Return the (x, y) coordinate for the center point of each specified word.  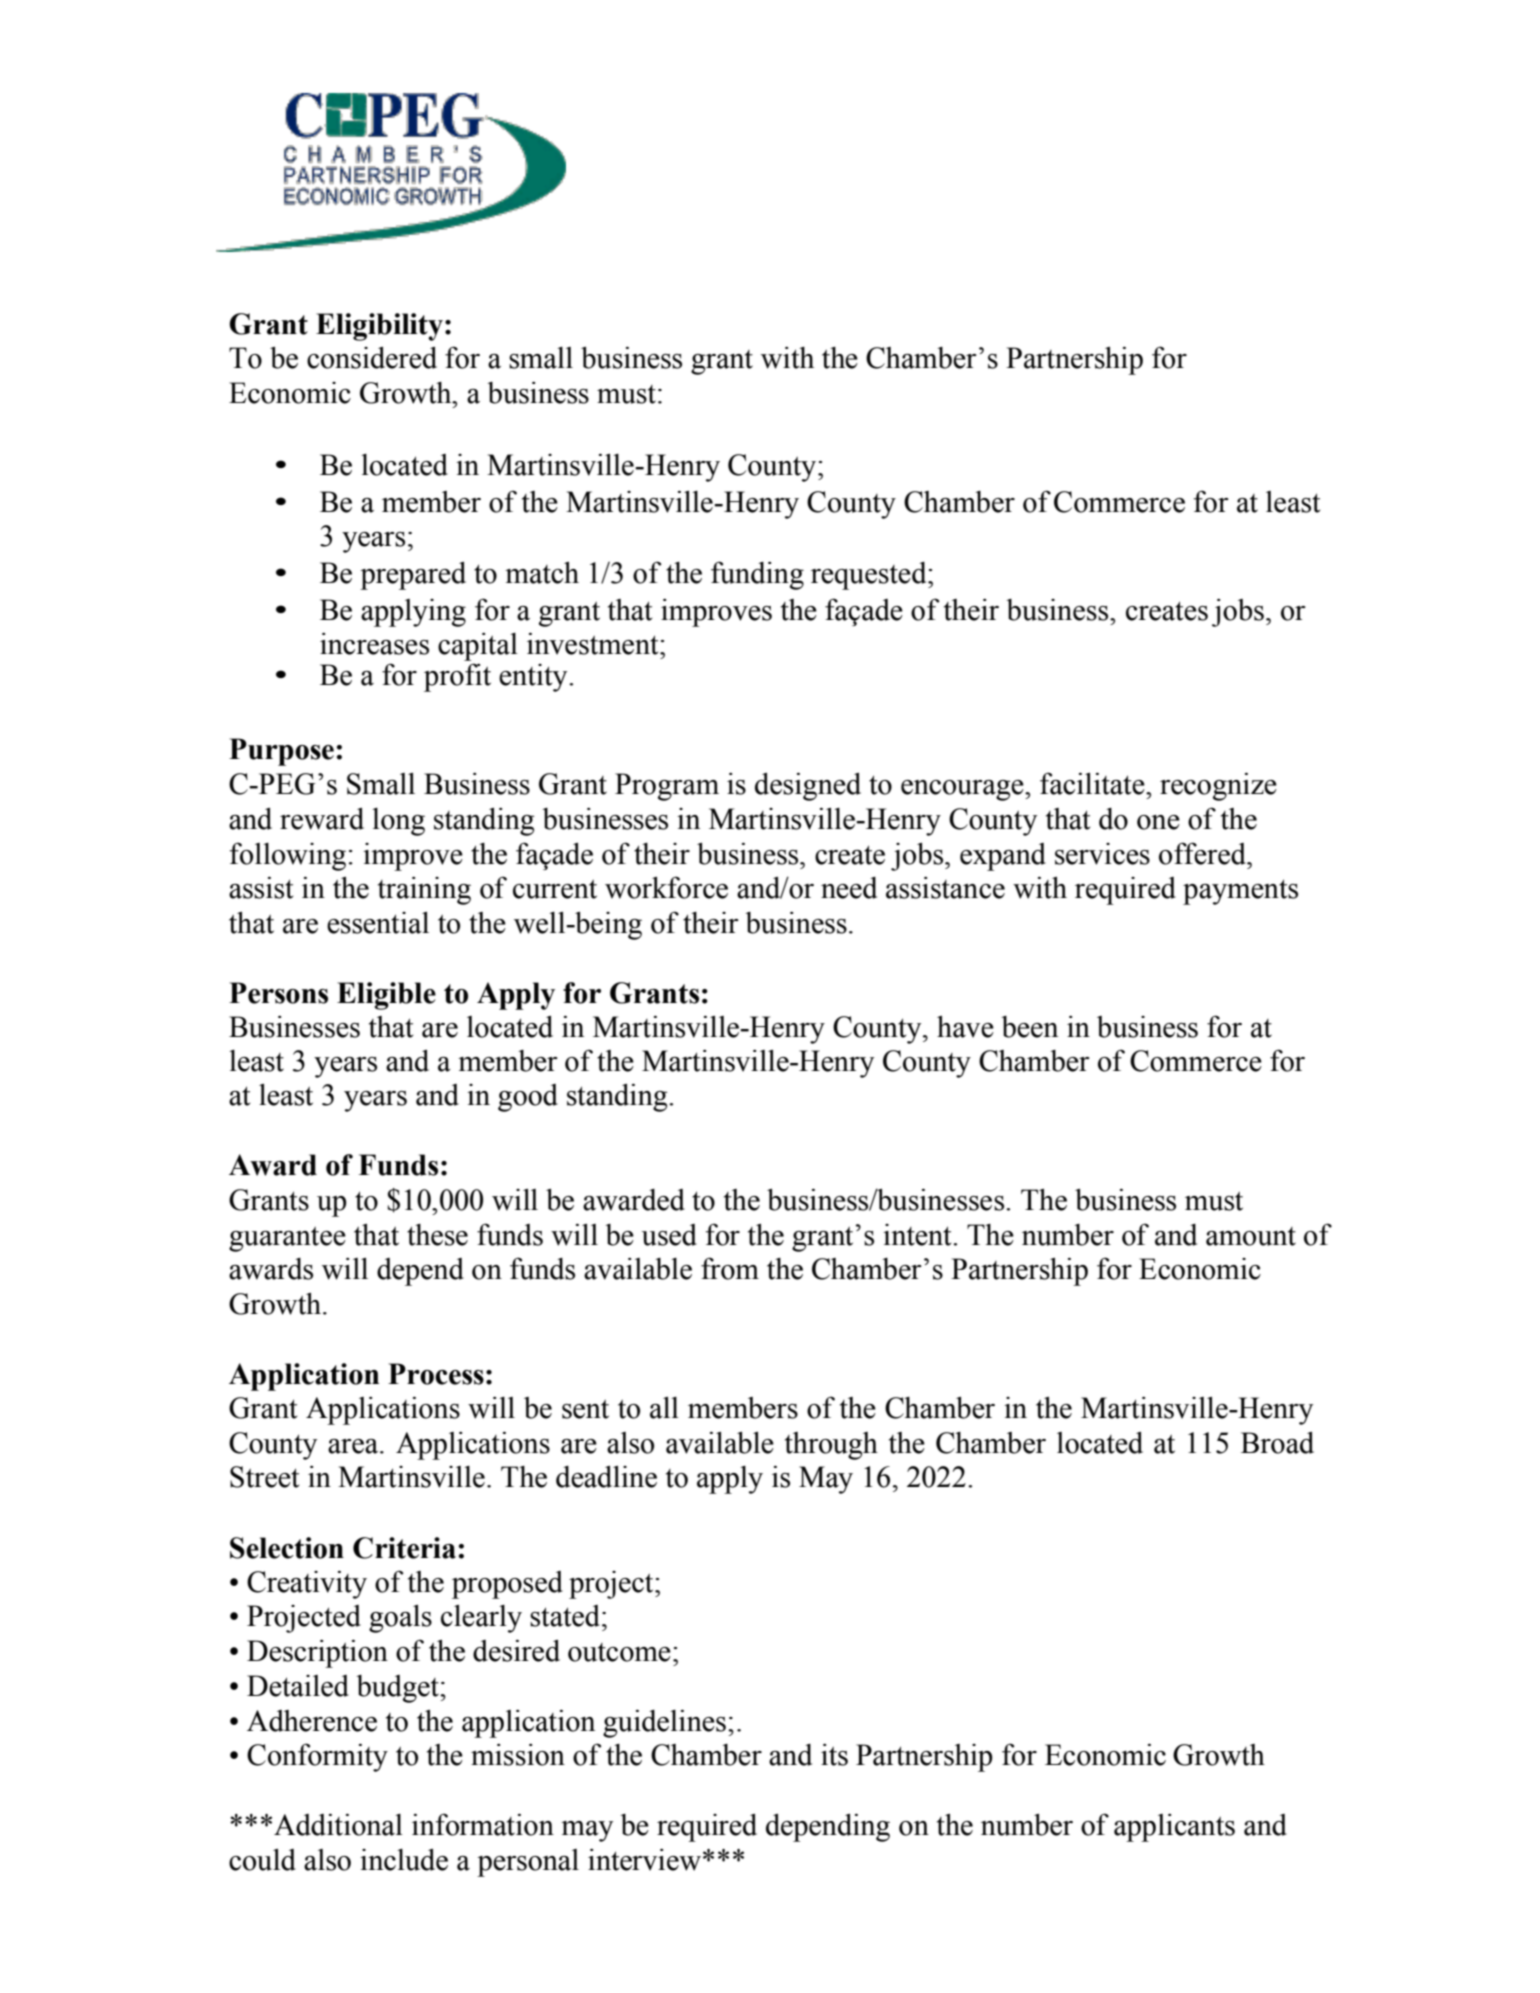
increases (374, 644)
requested (870, 576)
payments (1240, 892)
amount (1251, 1236)
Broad (1277, 1442)
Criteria (404, 1548)
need (849, 888)
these (437, 1235)
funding (757, 575)
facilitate (1093, 783)
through (831, 1446)
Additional (338, 1824)
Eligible (386, 996)
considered (372, 357)
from (730, 1268)
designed (808, 786)
